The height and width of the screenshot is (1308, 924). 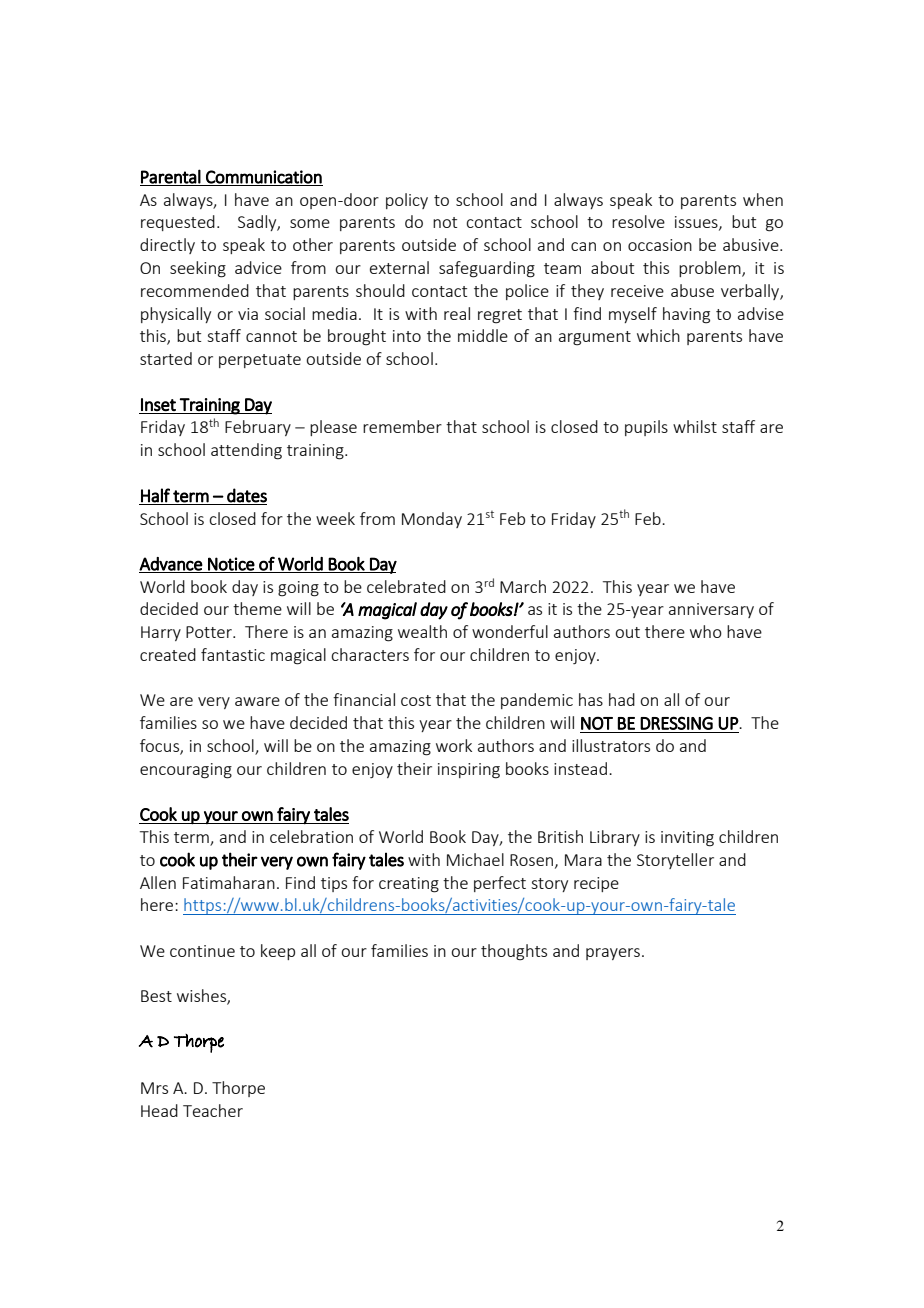 I want to click on policy, so click(x=407, y=201).
